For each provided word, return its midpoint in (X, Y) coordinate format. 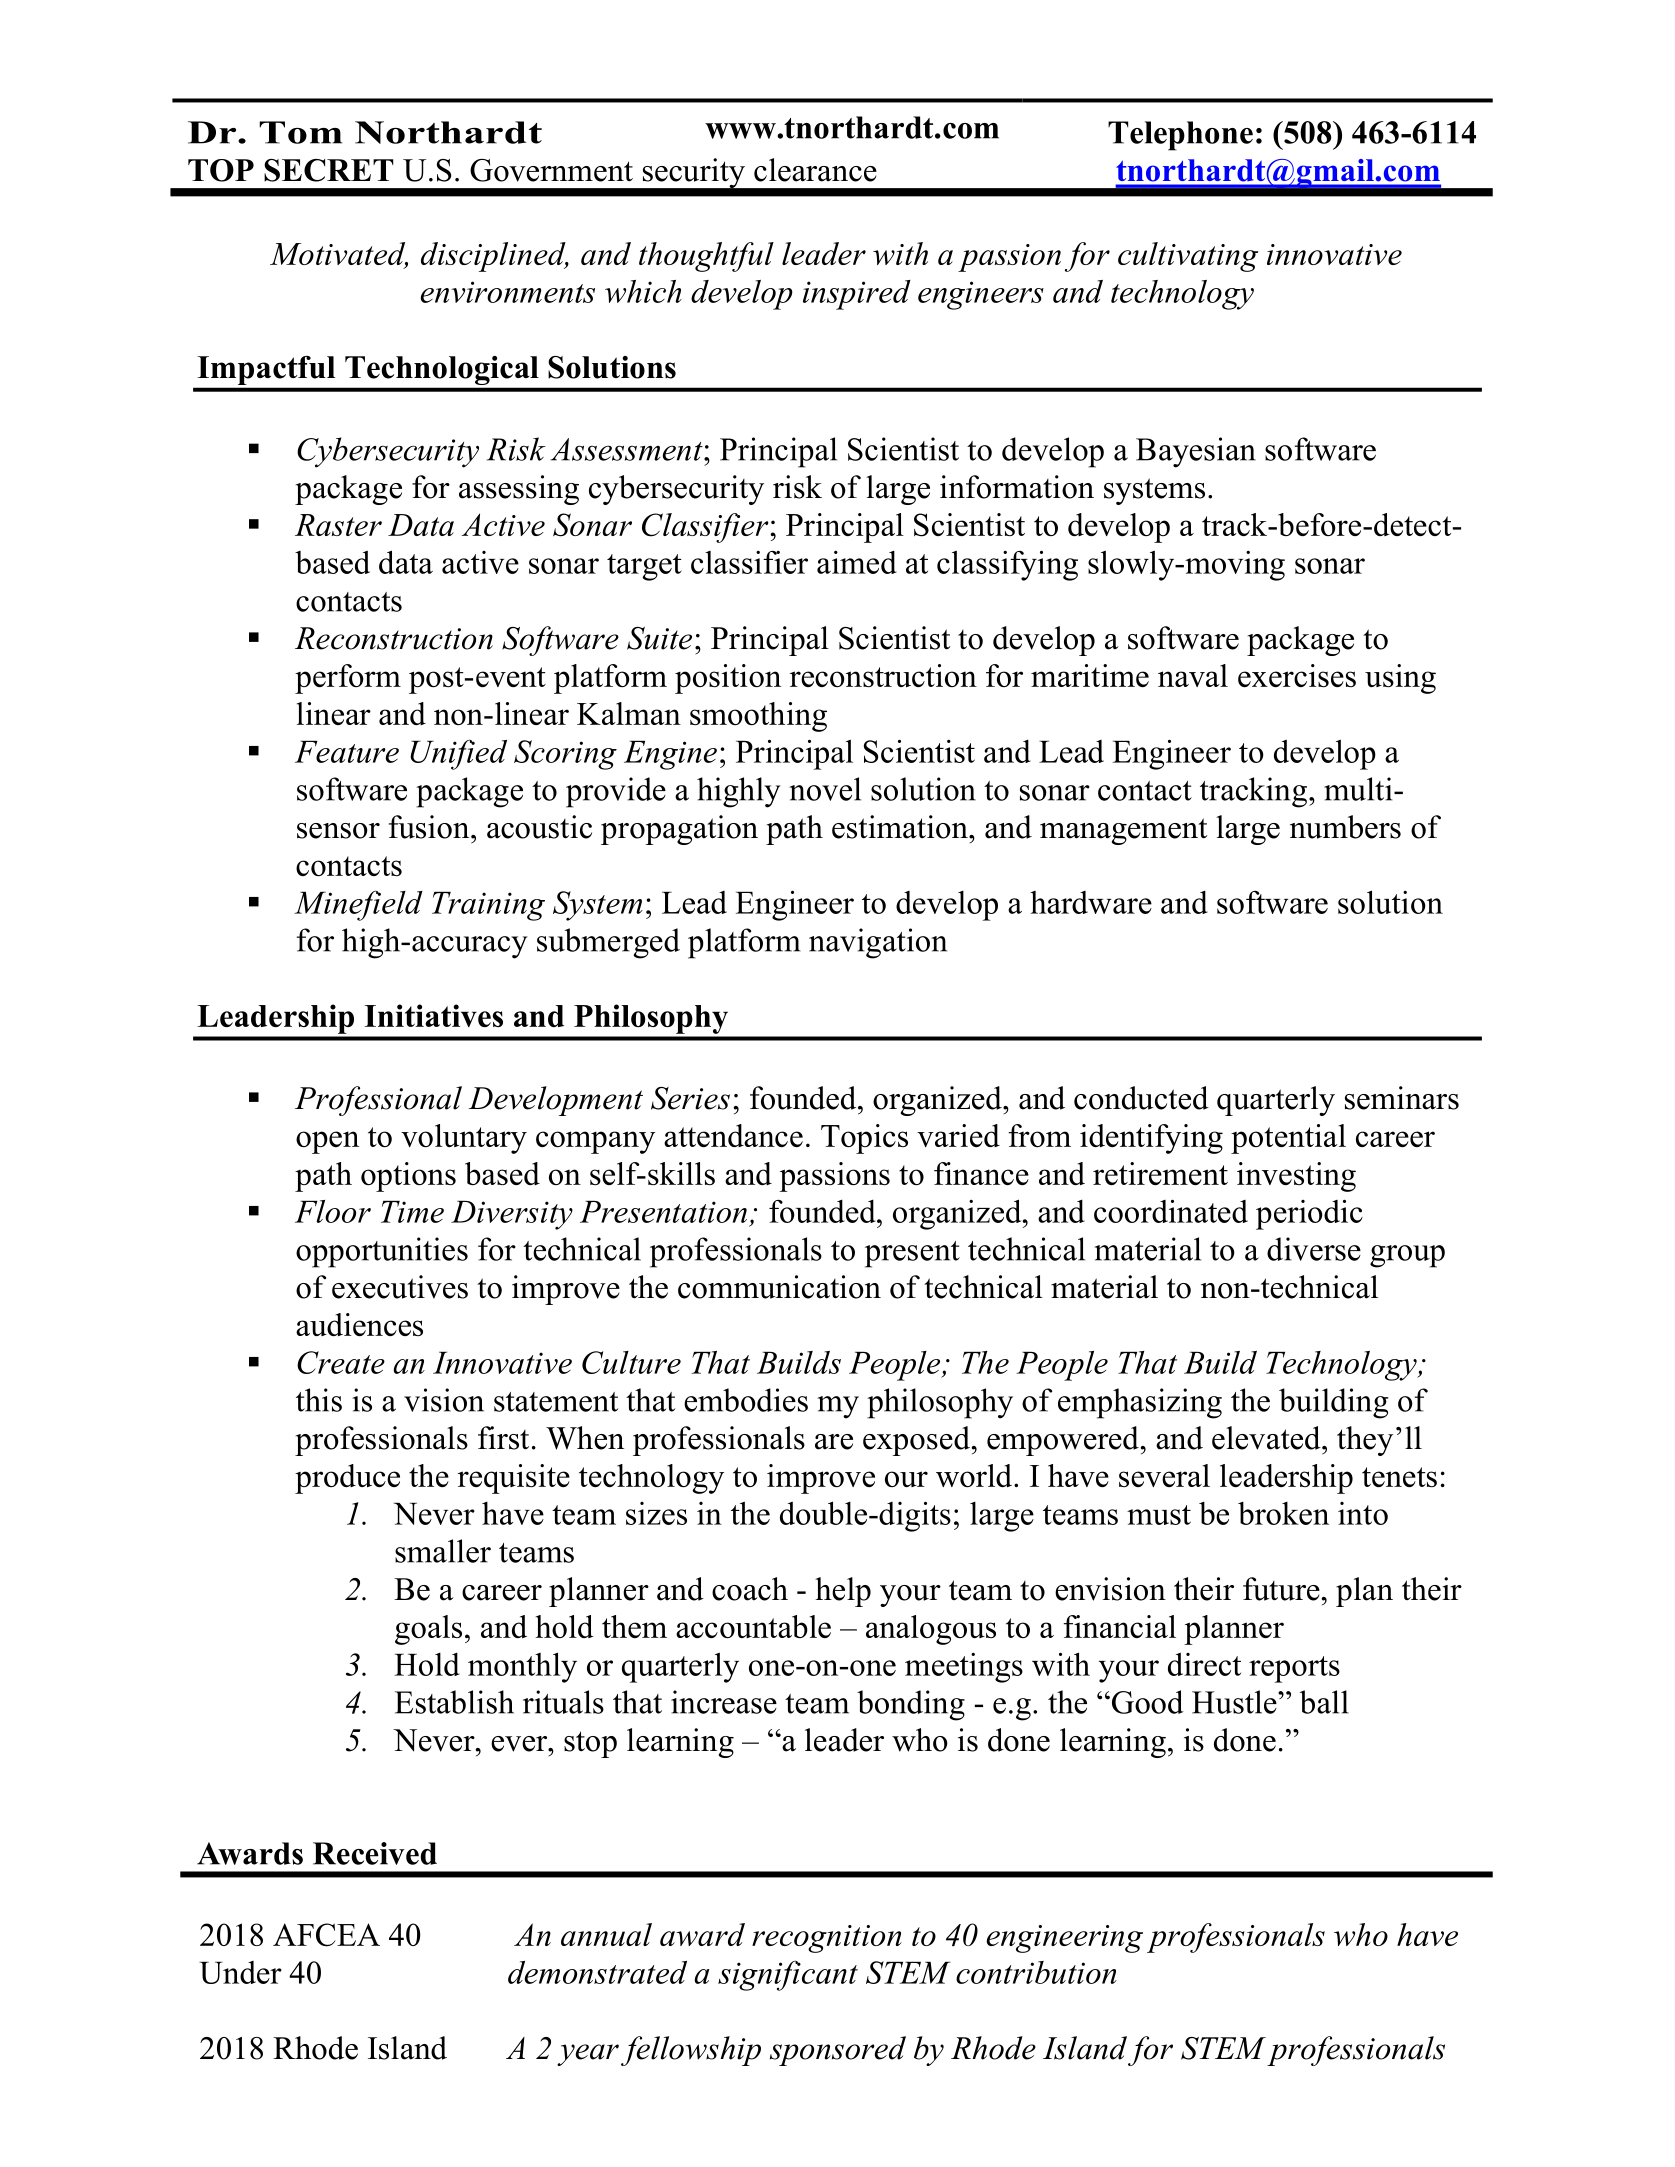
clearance (815, 170)
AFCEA (326, 1935)
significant (788, 1975)
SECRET (328, 170)
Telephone (1180, 136)
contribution (1036, 1972)
